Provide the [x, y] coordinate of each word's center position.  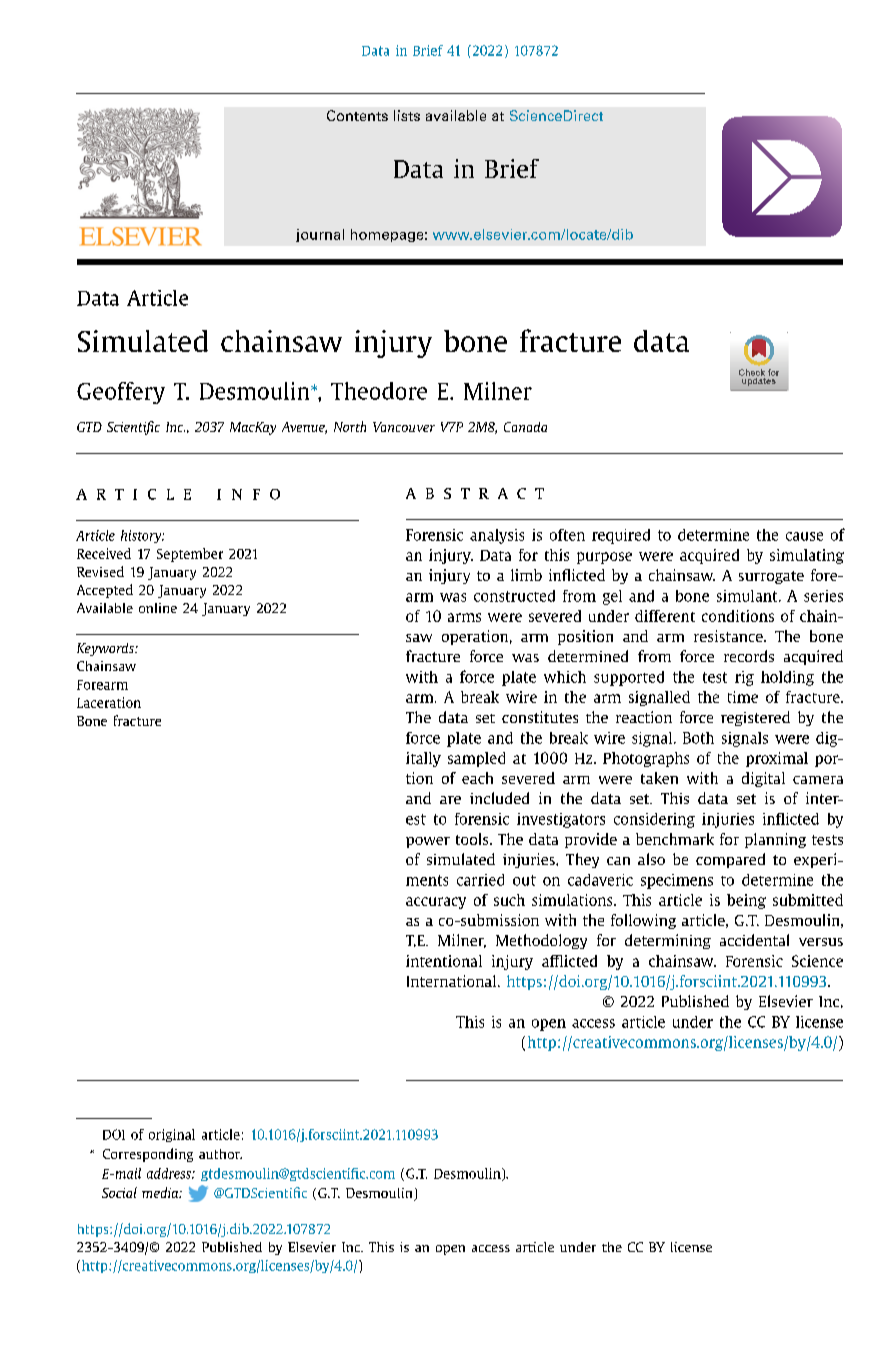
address [170, 1173]
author [220, 1154]
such [509, 900]
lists [407, 115]
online [158, 608]
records [749, 656]
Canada [525, 427]
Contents [357, 115]
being [746, 901]
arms [464, 617]
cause [804, 536]
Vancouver [404, 427]
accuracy [436, 903]
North [350, 426]
